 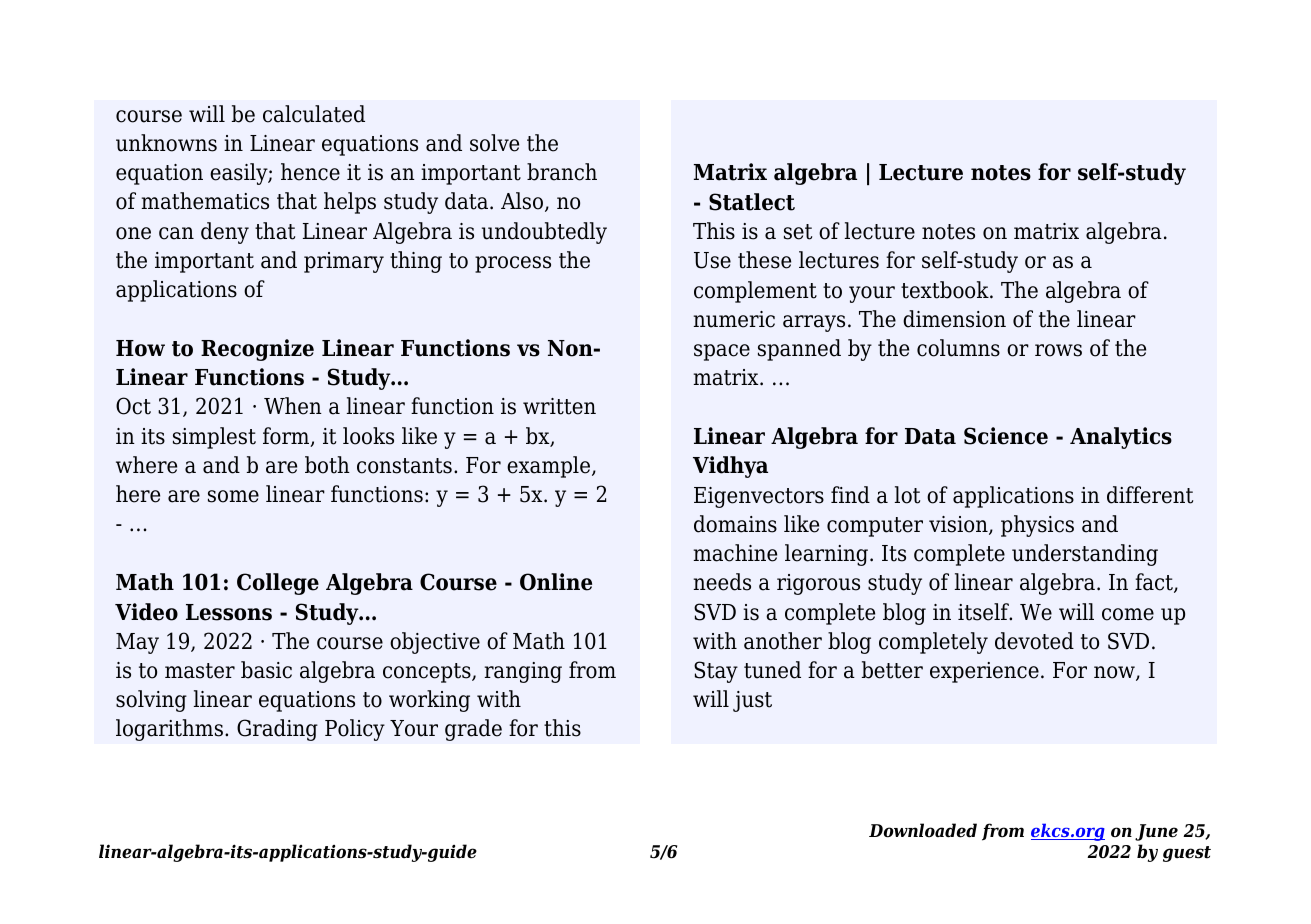 What do you see at coordinates (562, 172) in the page?
I see `branch` at bounding box center [562, 172].
